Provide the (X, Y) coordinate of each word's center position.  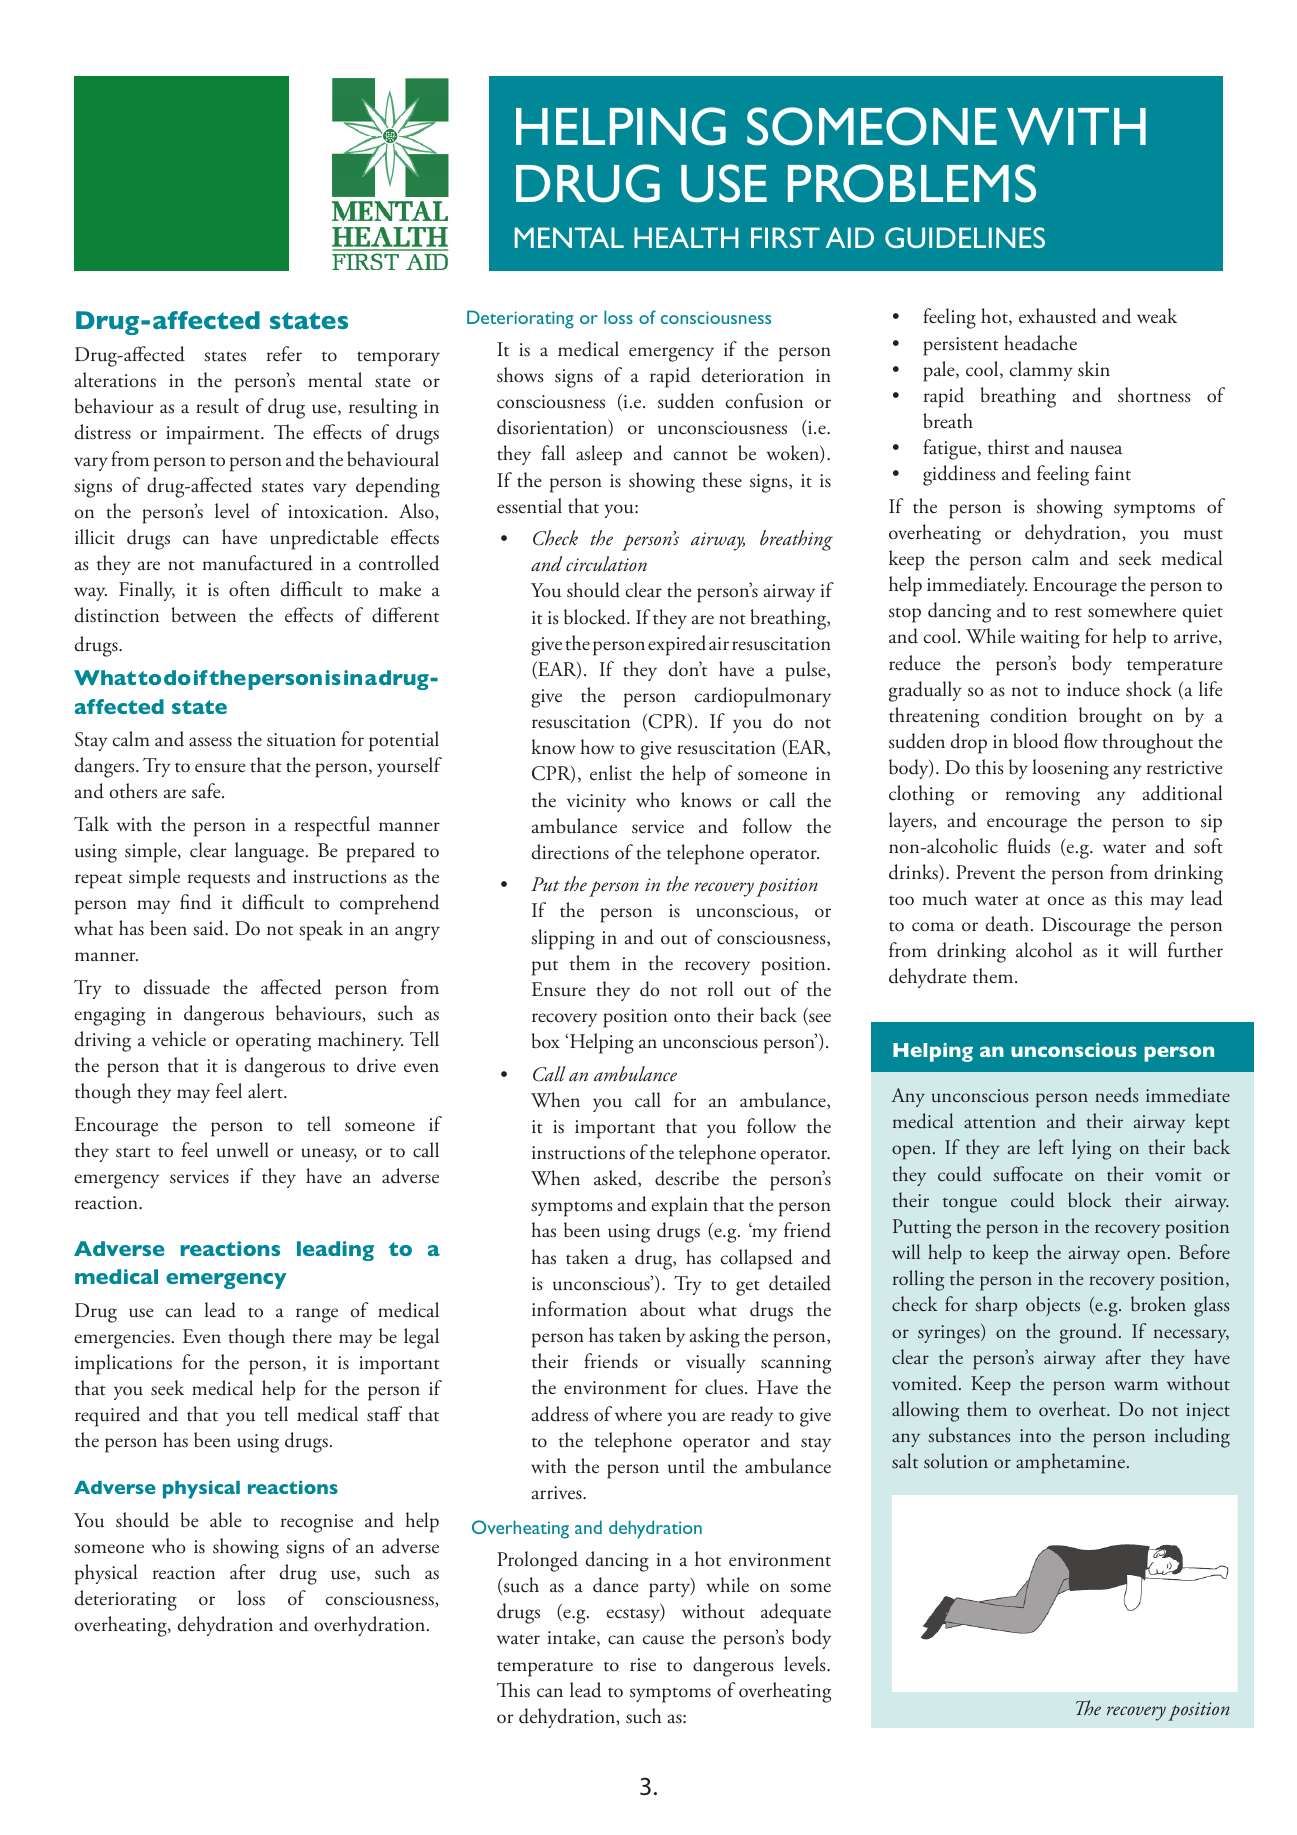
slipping (563, 939)
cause (663, 1640)
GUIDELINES (965, 237)
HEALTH (686, 237)
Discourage (1086, 927)
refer (284, 354)
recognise (317, 1523)
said (209, 928)
